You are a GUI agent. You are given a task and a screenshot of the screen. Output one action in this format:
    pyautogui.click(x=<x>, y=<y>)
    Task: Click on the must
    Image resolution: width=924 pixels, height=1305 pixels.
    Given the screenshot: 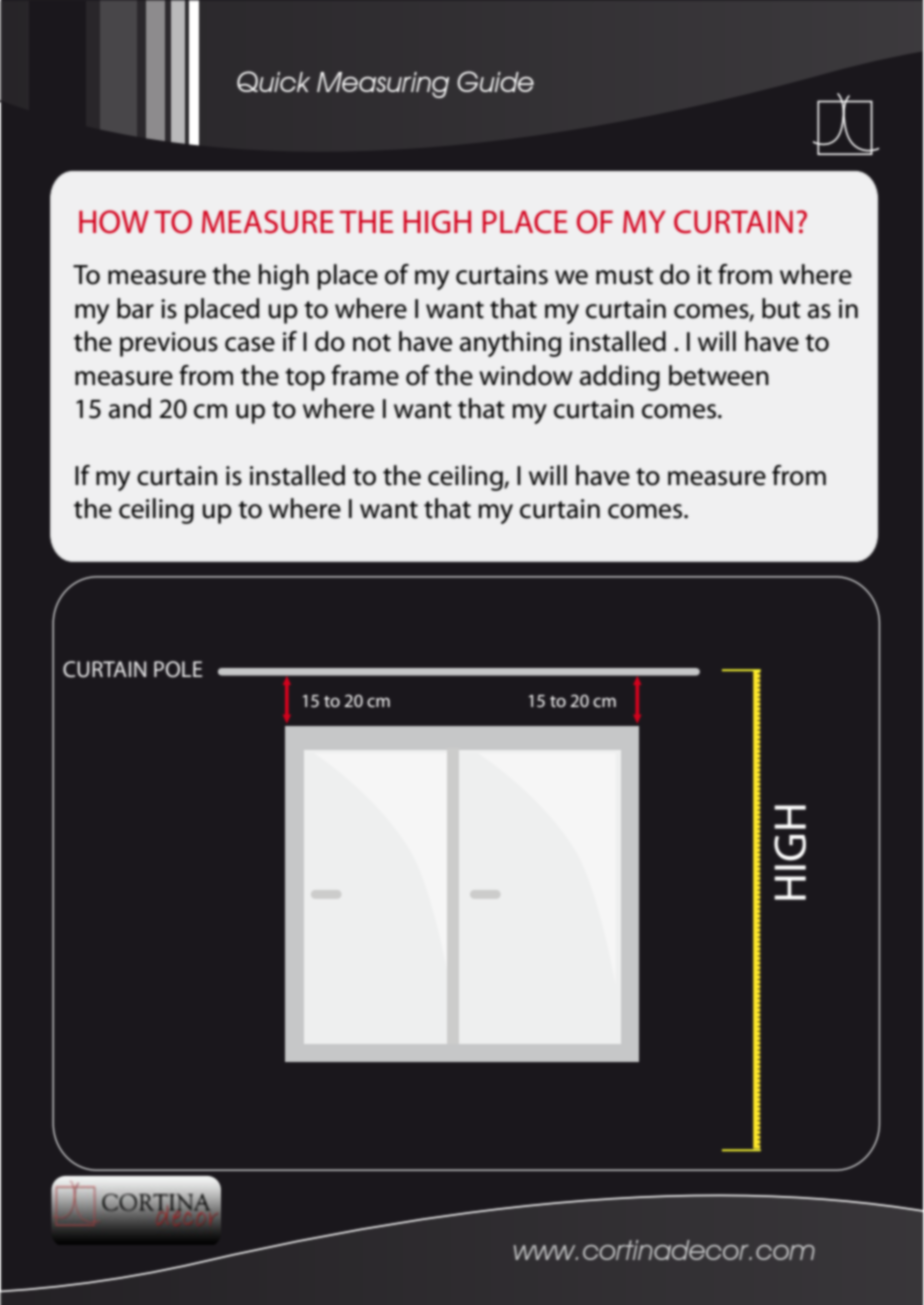 What is the action you would take?
    pyautogui.click(x=624, y=276)
